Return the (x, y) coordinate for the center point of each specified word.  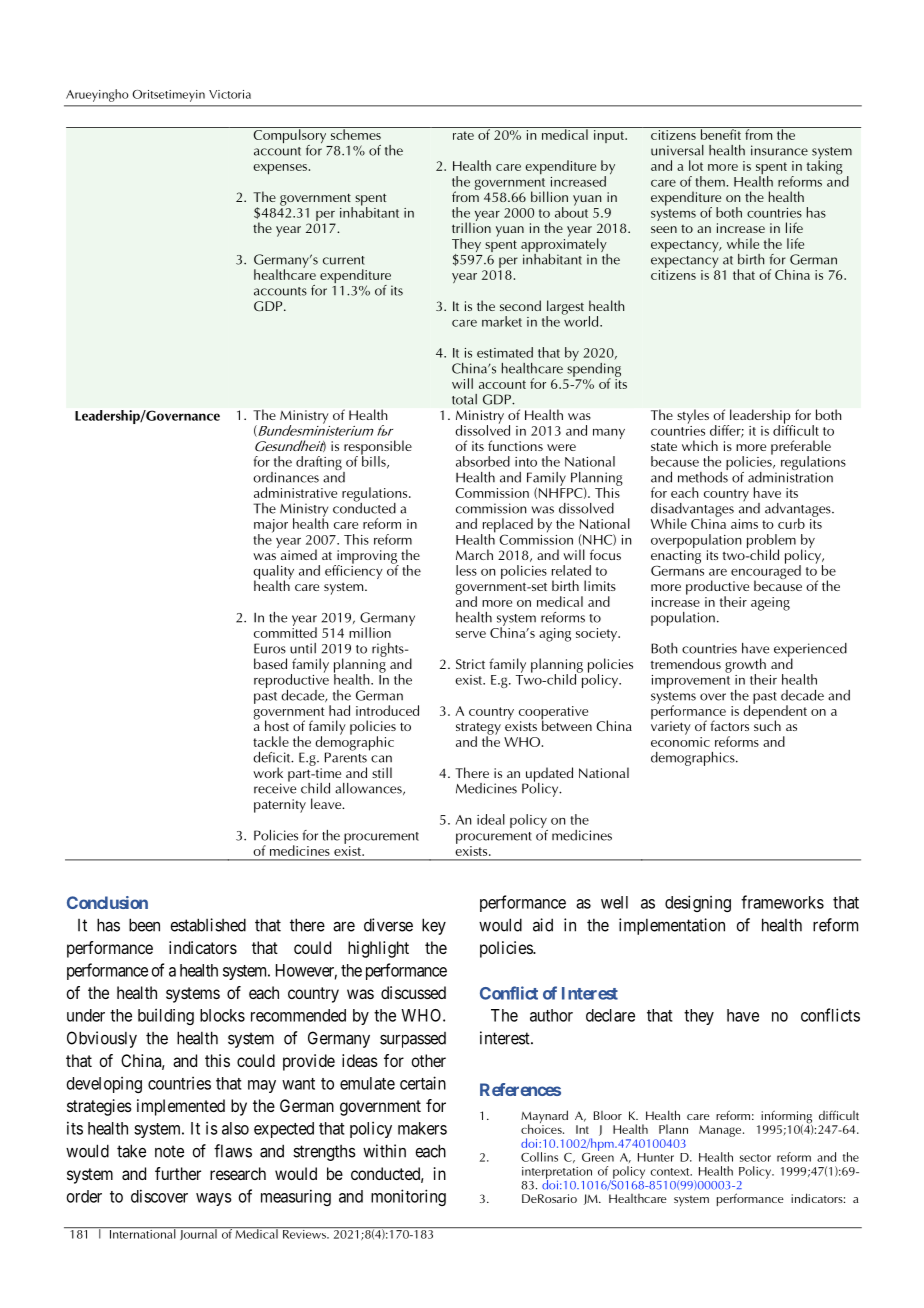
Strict (470, 664)
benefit (720, 133)
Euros (270, 648)
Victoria (230, 94)
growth (745, 666)
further (178, 1173)
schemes (355, 133)
